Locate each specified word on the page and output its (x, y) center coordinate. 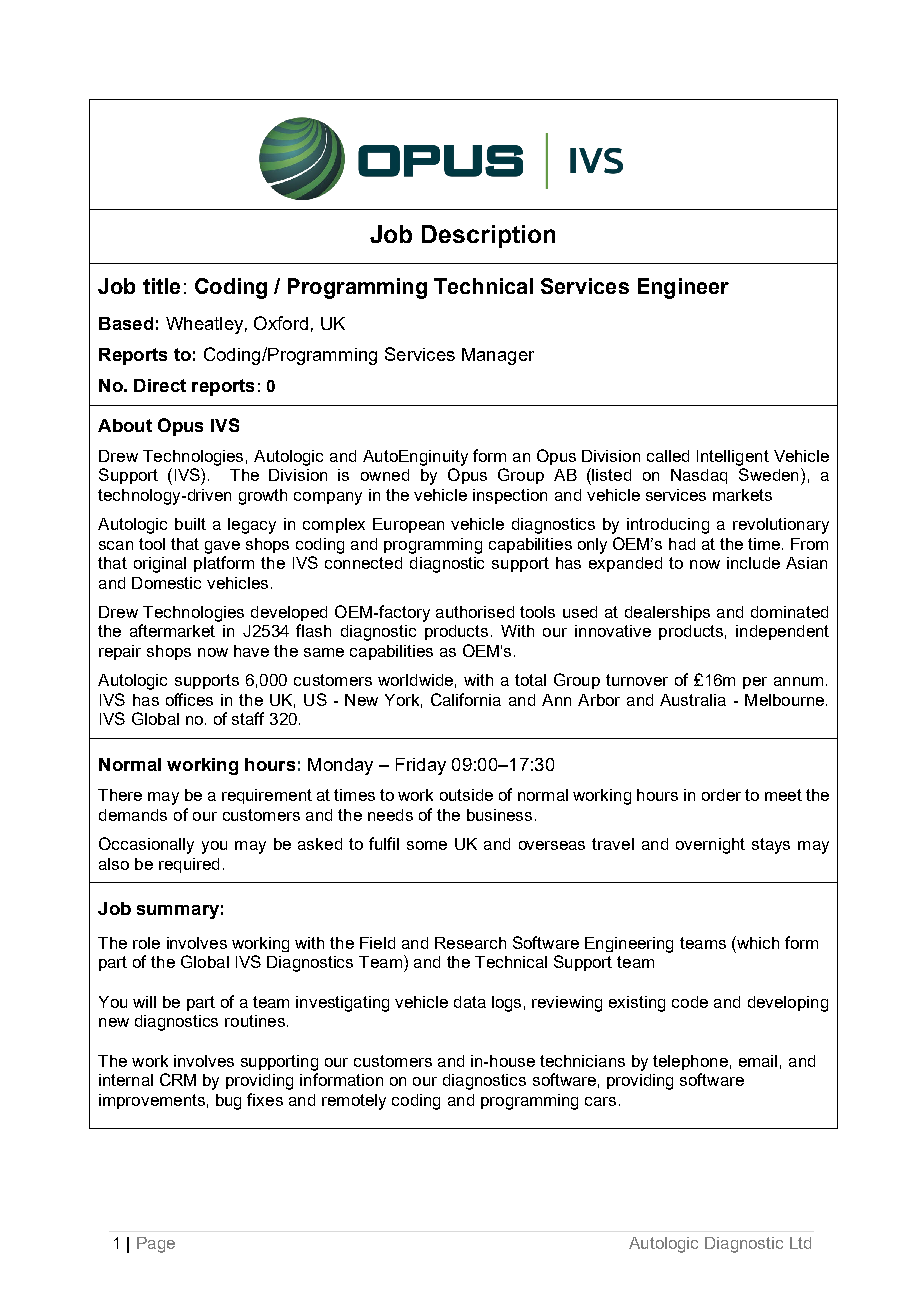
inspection (510, 496)
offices (189, 699)
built (190, 524)
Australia (693, 700)
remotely (354, 1102)
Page (156, 1245)
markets (742, 495)
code (690, 1002)
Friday (421, 766)
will (144, 1002)
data (470, 1002)
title (161, 286)
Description (488, 236)
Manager (498, 356)
